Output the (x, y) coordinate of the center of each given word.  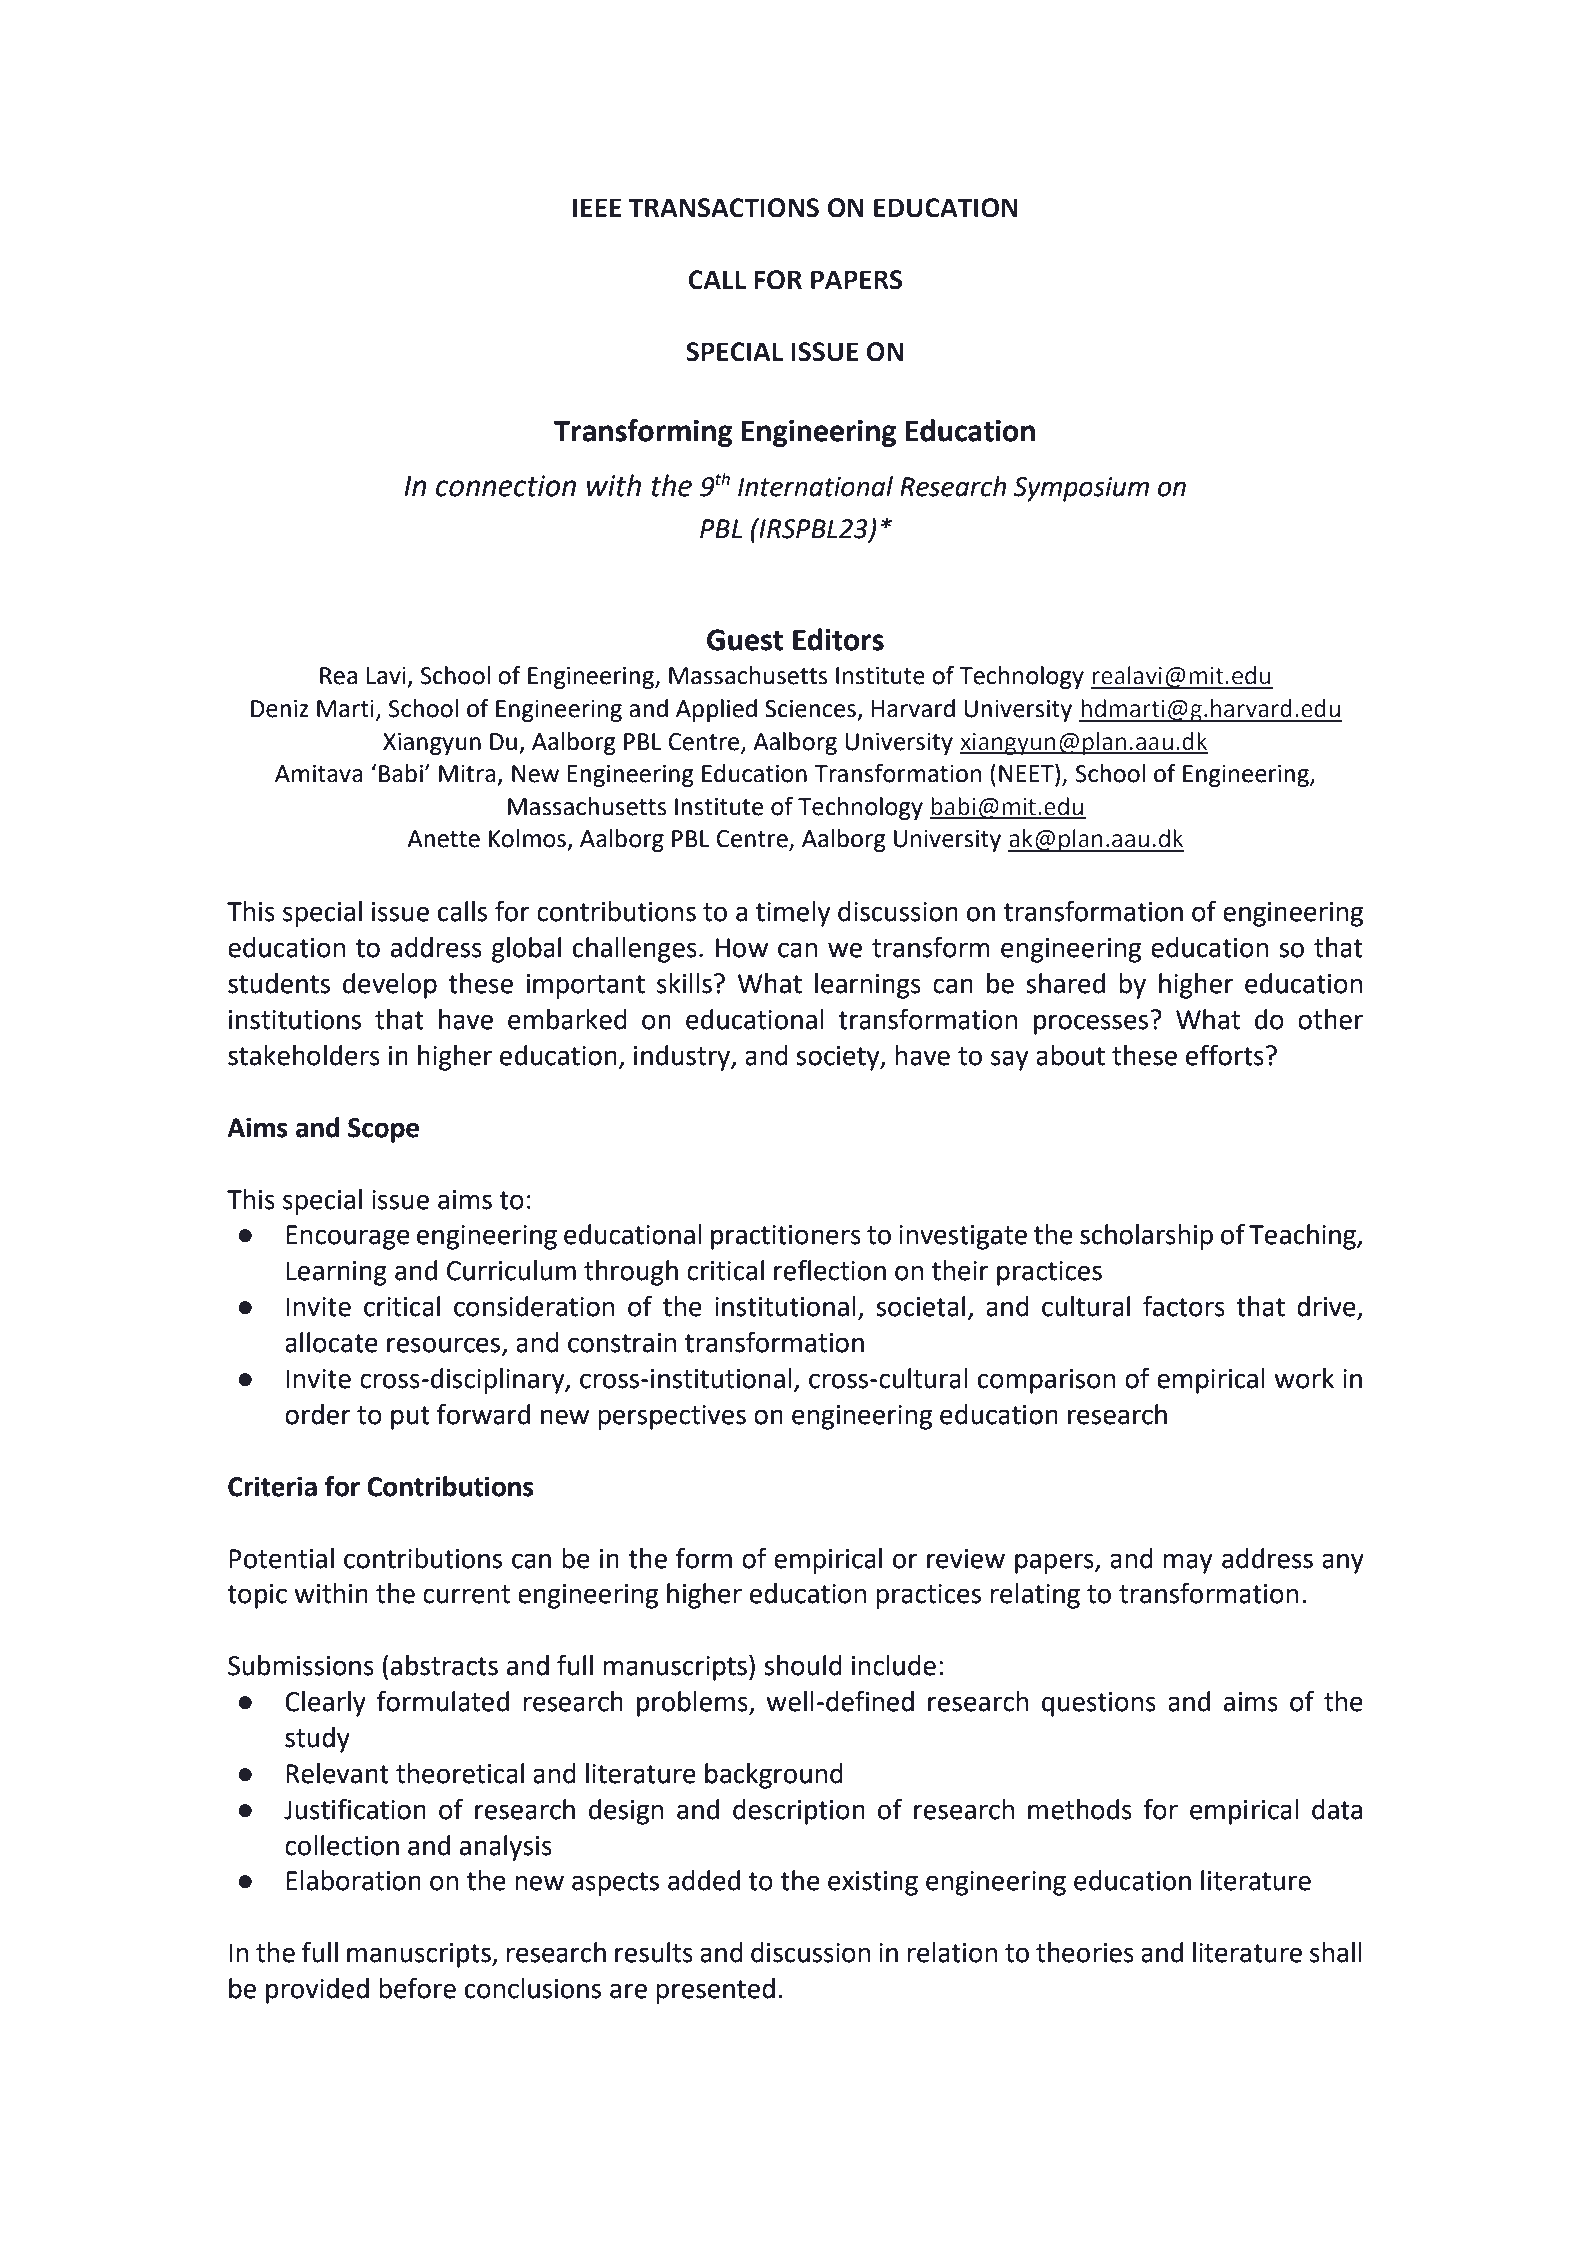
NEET (1027, 773)
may (1187, 1563)
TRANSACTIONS (724, 208)
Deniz (279, 709)
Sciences (810, 709)
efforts (1225, 1055)
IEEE (597, 207)
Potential (281, 1558)
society (839, 1058)
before (417, 1988)
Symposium (1081, 489)
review (966, 1559)
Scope (383, 1130)
